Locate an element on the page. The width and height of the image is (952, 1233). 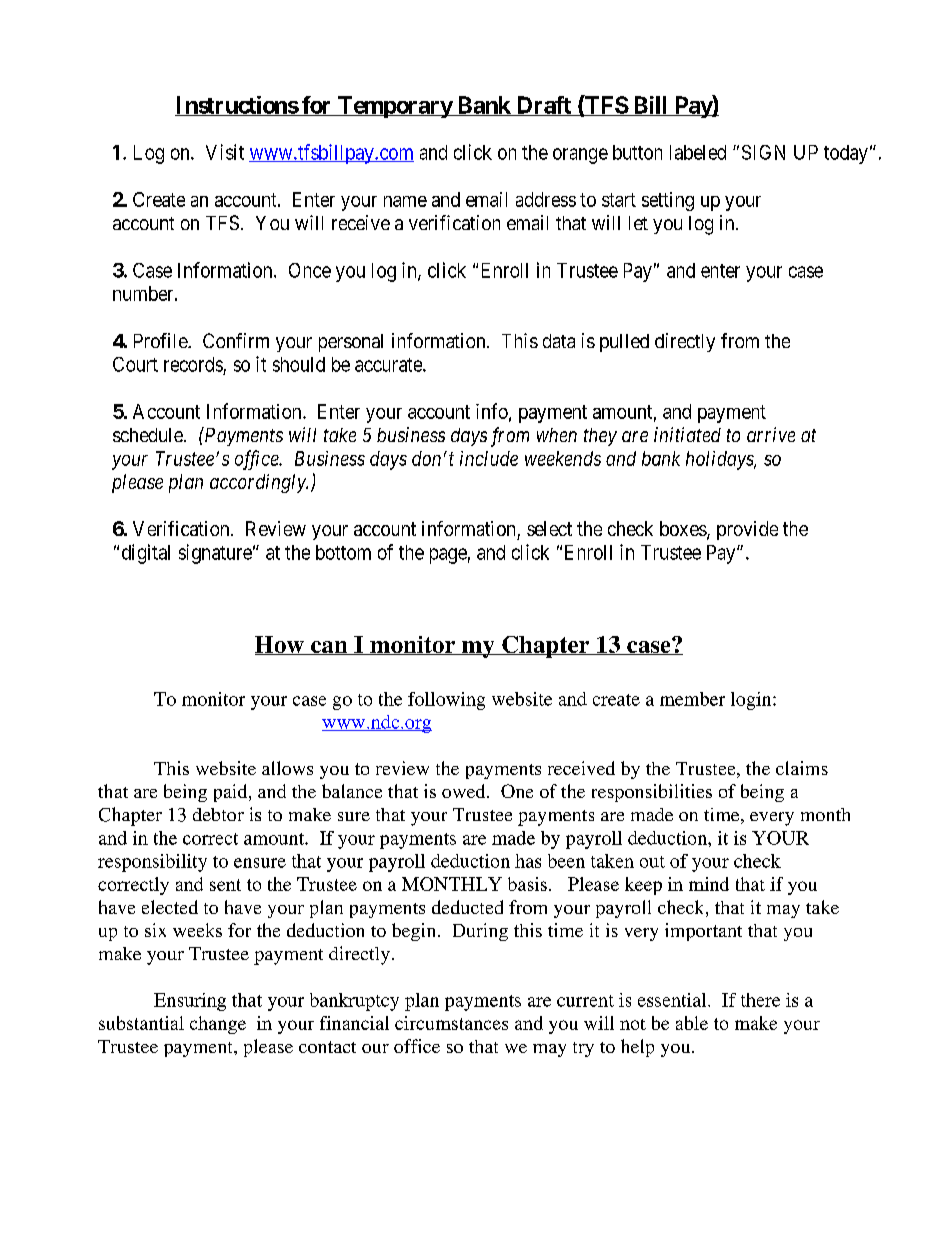
Confirm is located at coordinates (236, 340).
